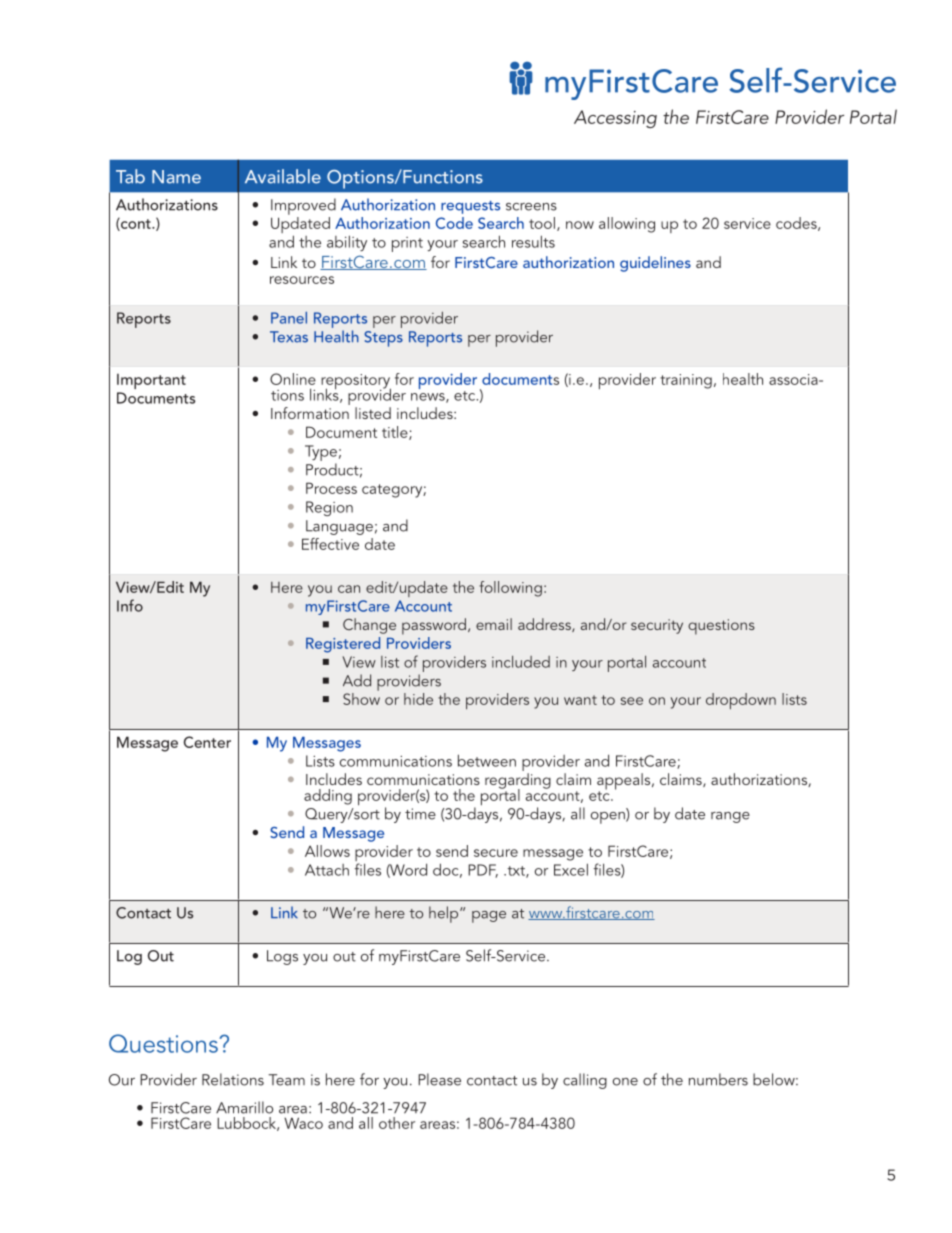 The image size is (952, 1233). I want to click on Accessing, so click(615, 119).
